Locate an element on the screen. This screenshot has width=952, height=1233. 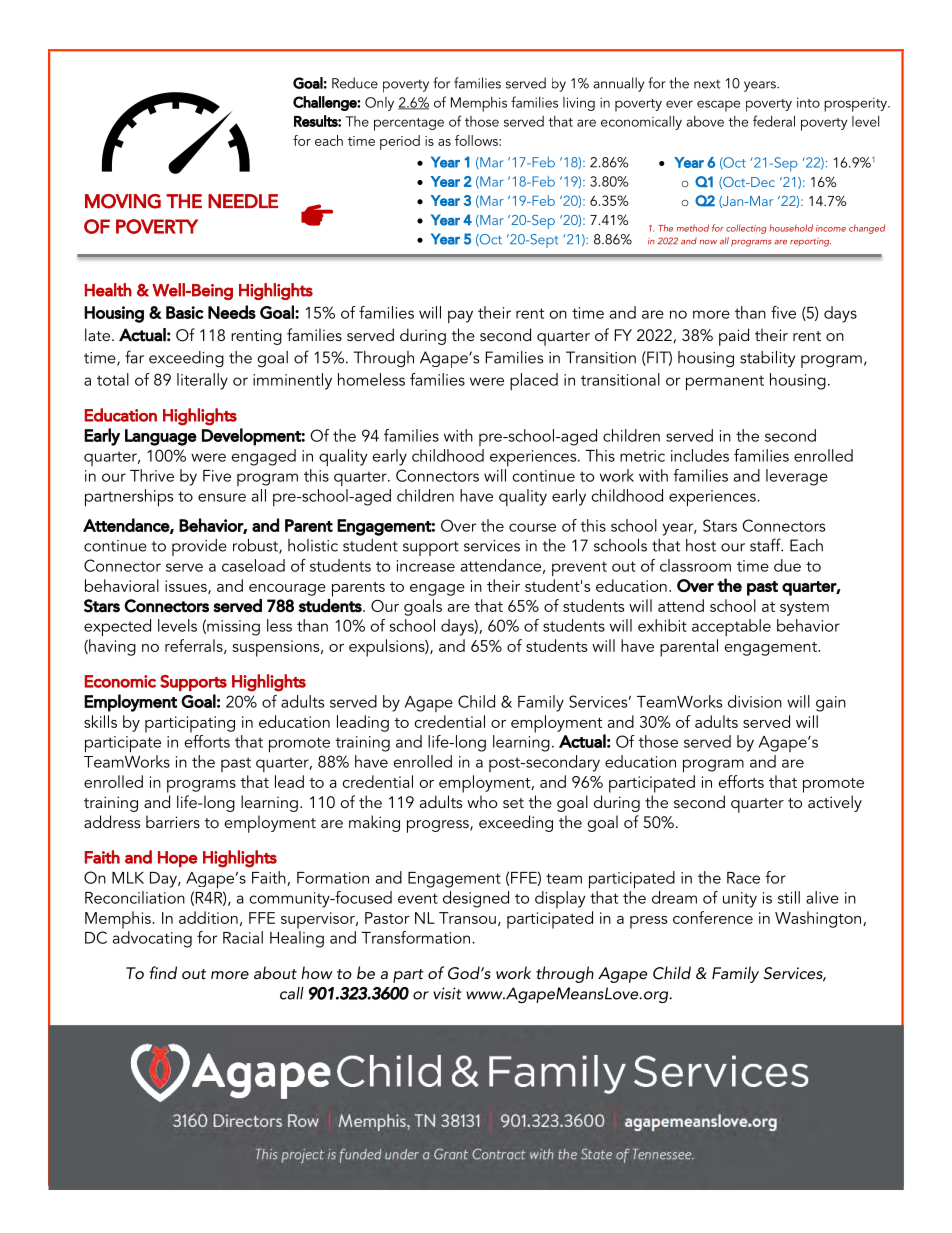
visit is located at coordinates (447, 993).
